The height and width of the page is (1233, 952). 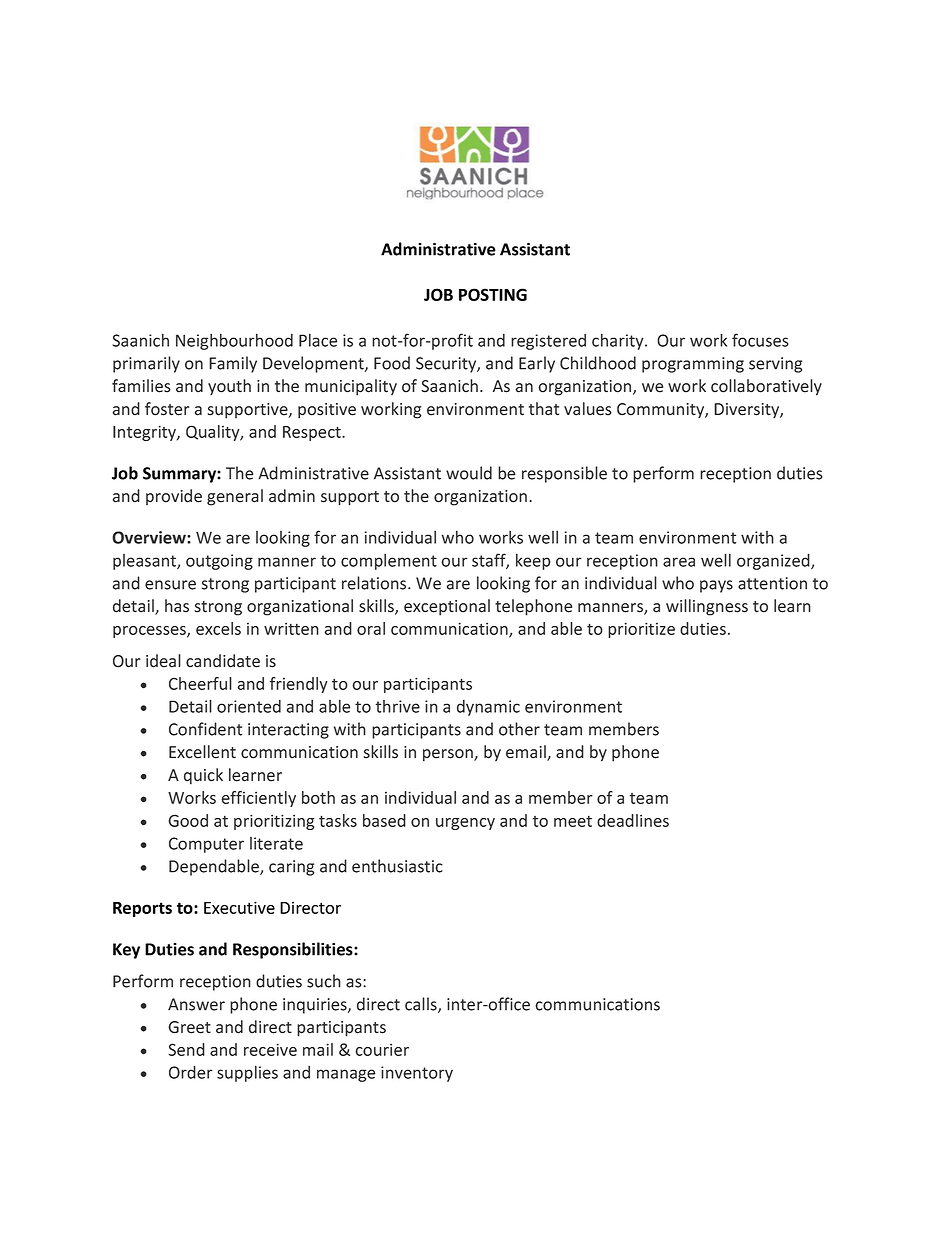 What do you see at coordinates (186, 1049) in the page?
I see `Send` at bounding box center [186, 1049].
